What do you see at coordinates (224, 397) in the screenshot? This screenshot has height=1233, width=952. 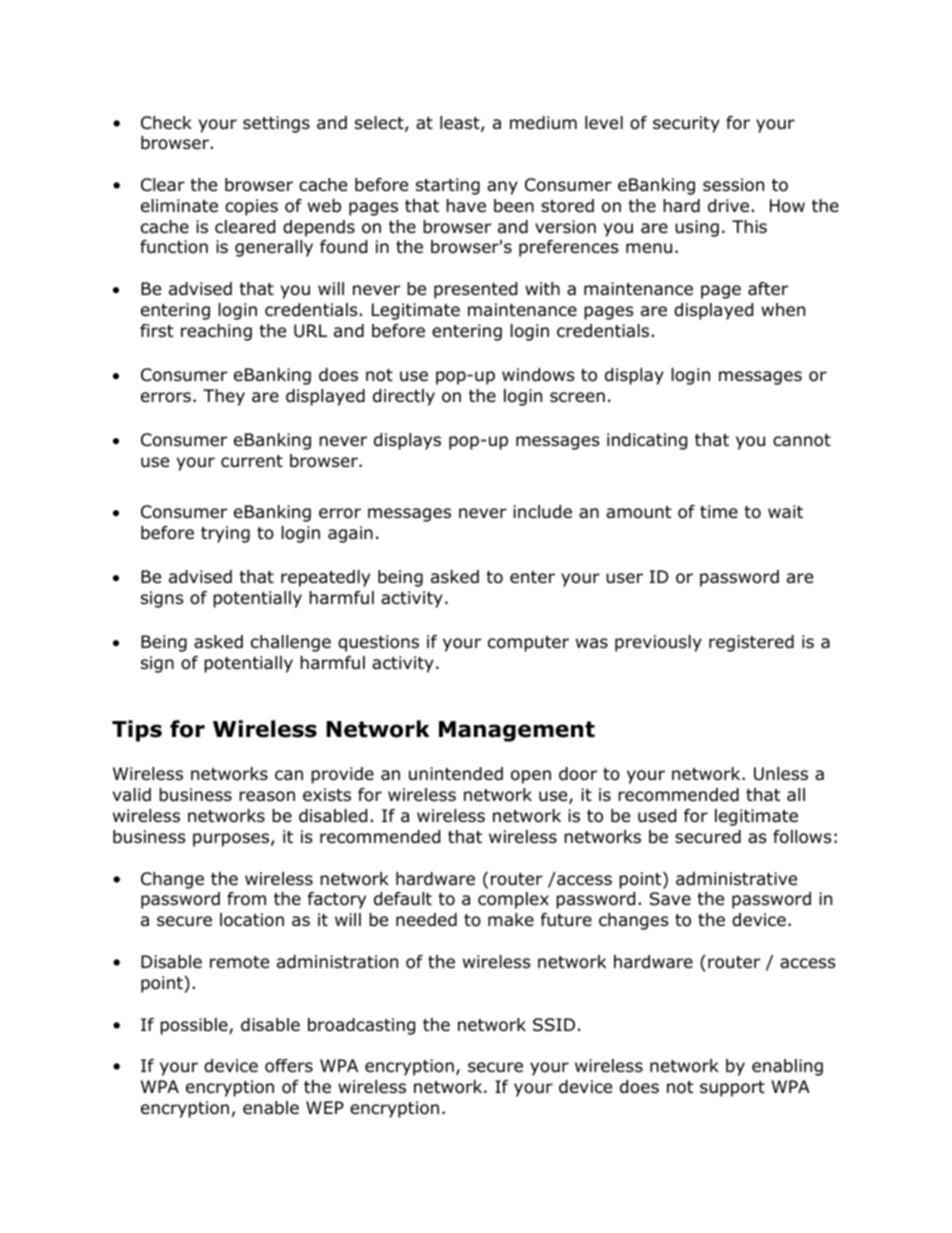 I see `They` at bounding box center [224, 397].
